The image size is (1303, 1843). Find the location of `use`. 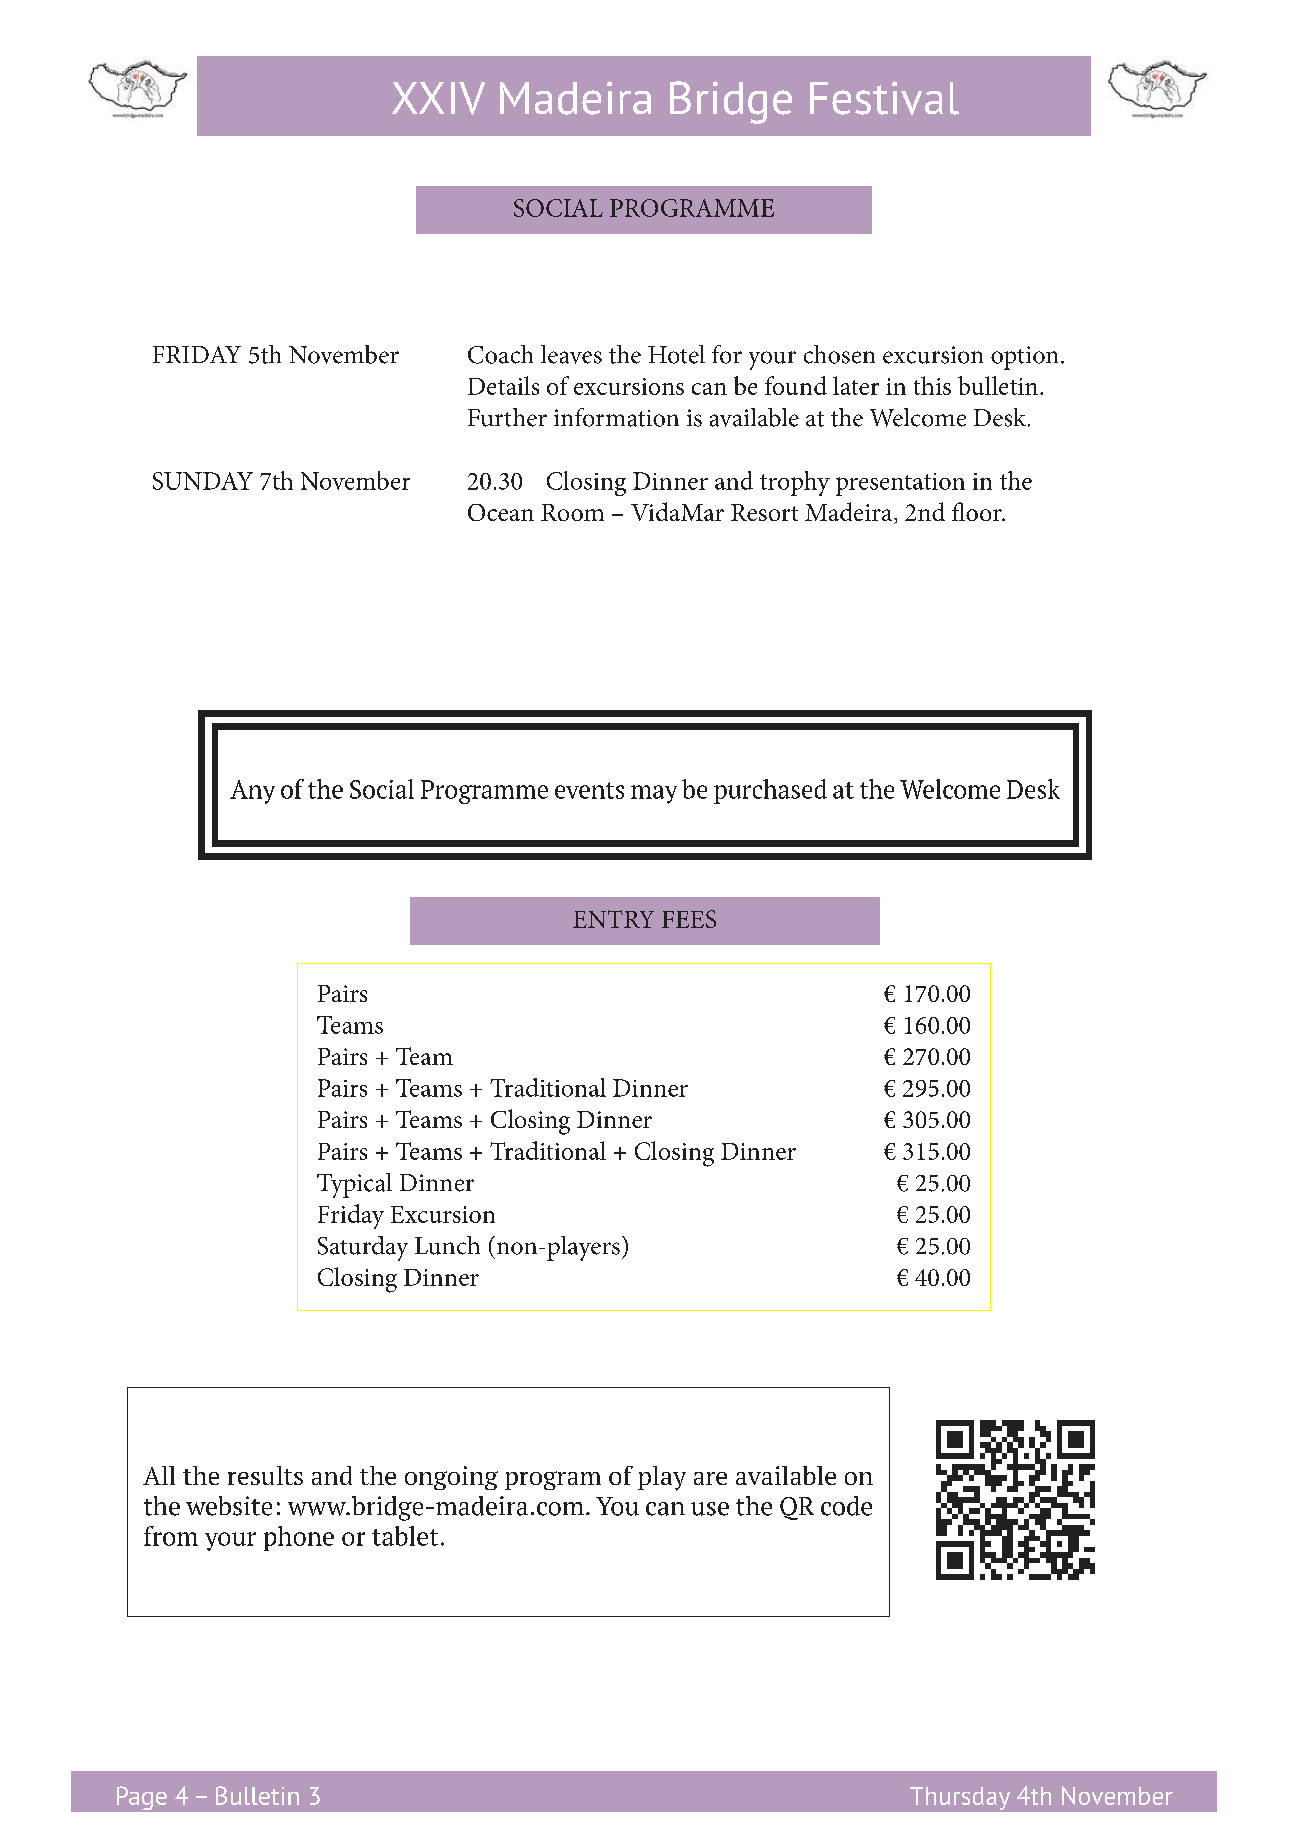

use is located at coordinates (710, 1509).
